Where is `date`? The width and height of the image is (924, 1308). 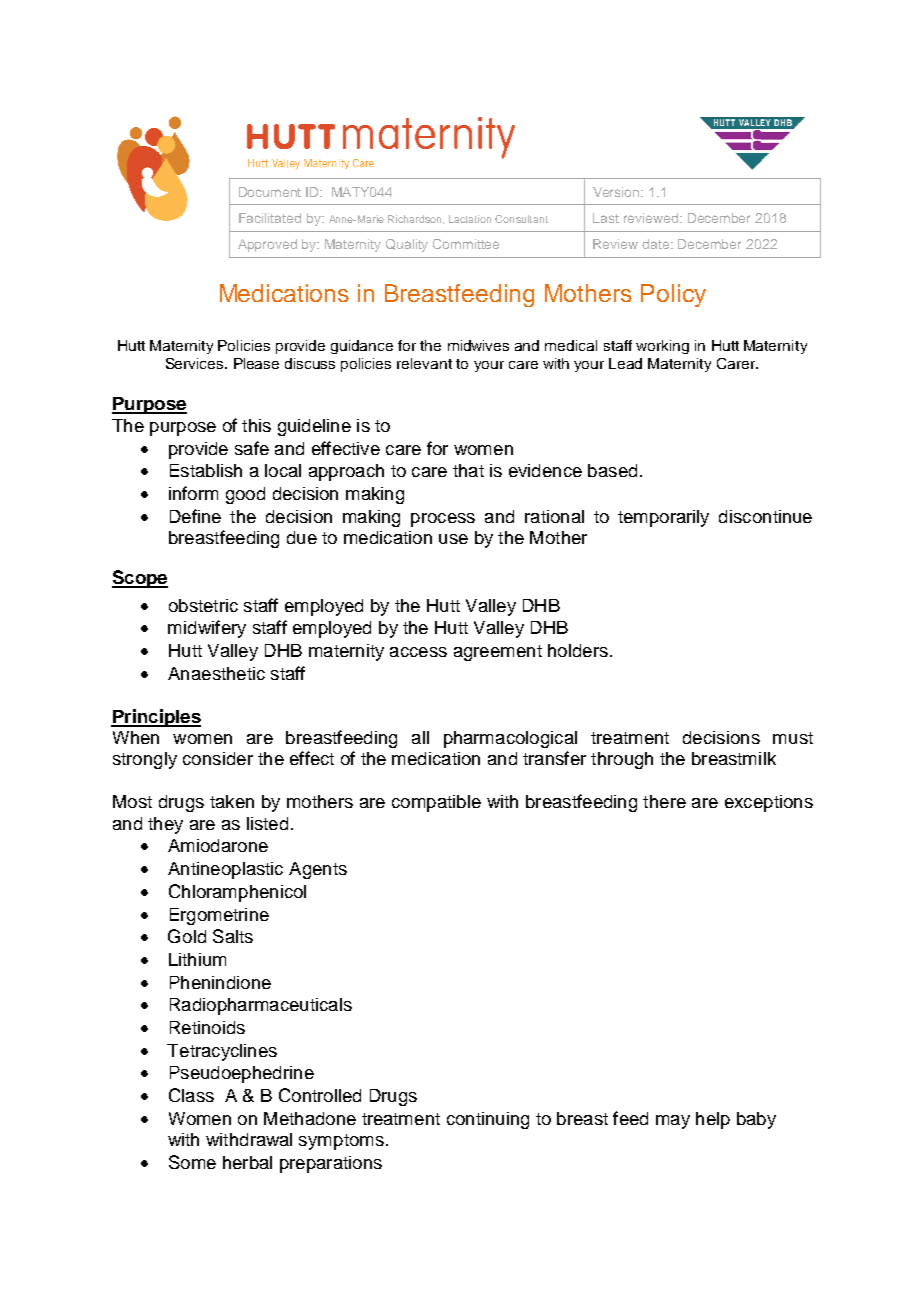 date is located at coordinates (657, 244).
